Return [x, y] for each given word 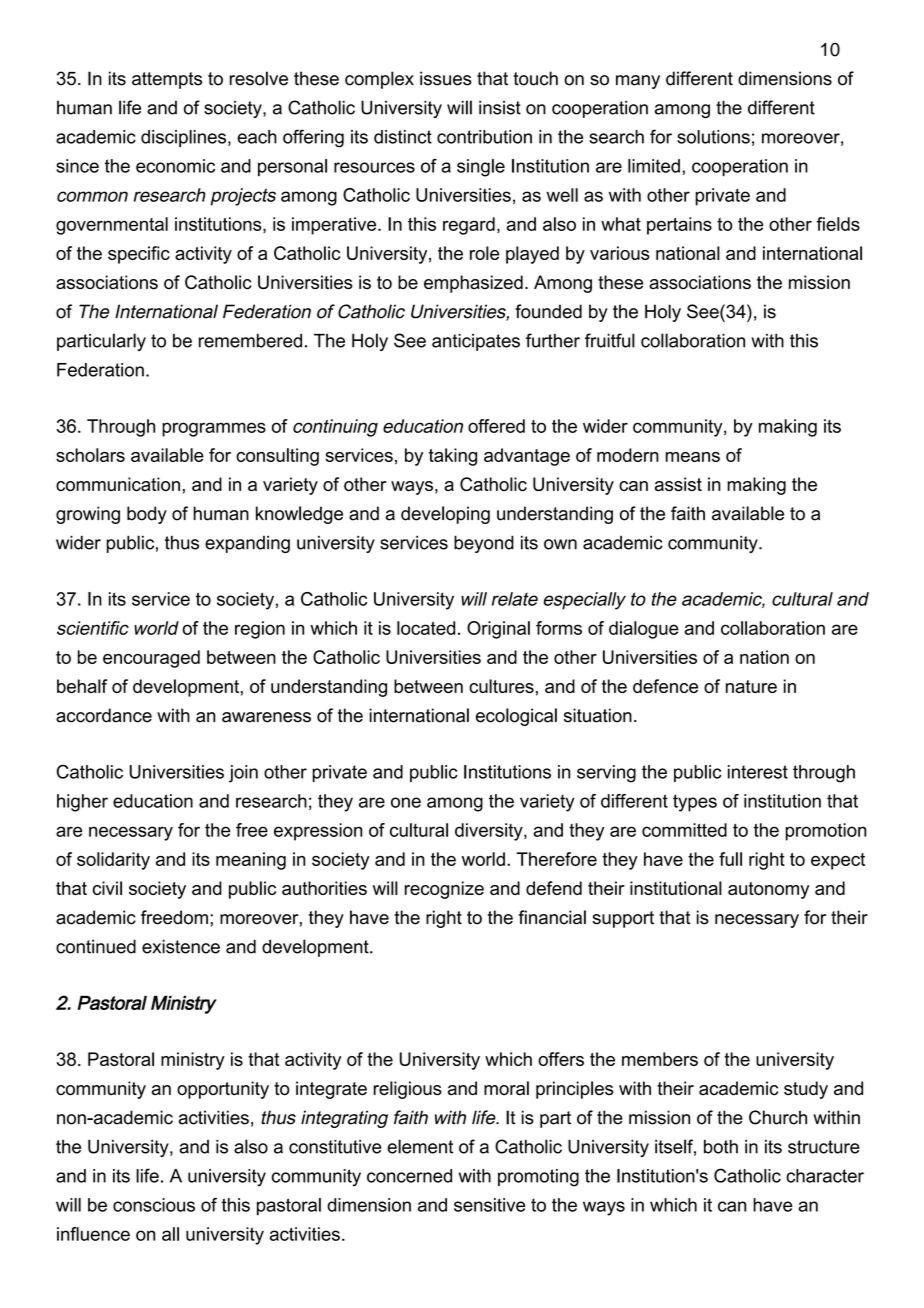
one [406, 802]
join [243, 774]
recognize [444, 890]
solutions [713, 137]
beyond [484, 544]
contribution [484, 137]
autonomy [768, 890]
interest [758, 772]
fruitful [610, 340]
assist [678, 484]
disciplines [183, 138]
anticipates [476, 342]
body [147, 515]
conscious [154, 1205]
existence [181, 946]
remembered [250, 341]
